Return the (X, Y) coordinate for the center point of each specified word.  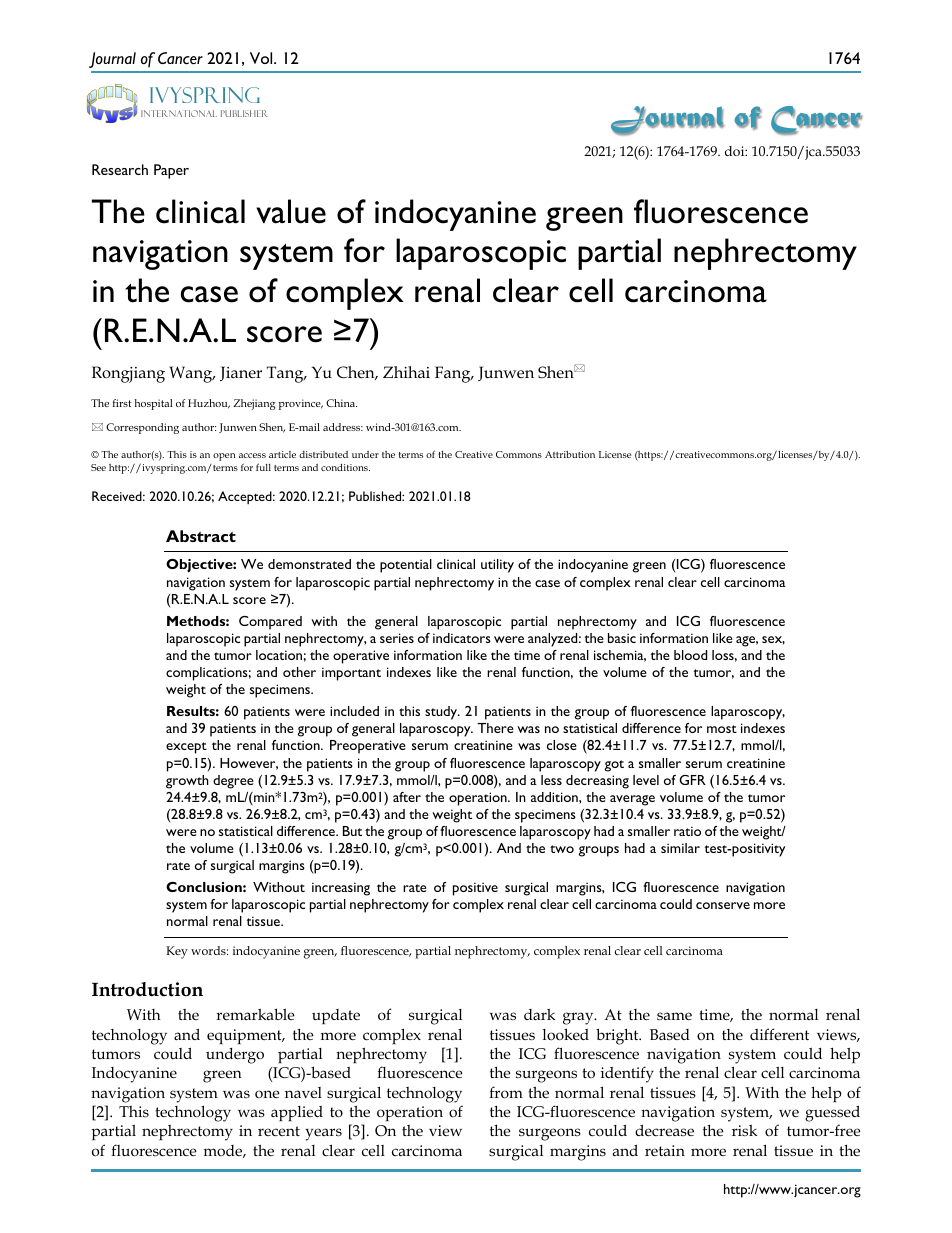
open (224, 457)
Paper (171, 171)
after (407, 797)
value (291, 211)
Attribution (570, 454)
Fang (454, 374)
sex (773, 640)
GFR (692, 780)
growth (187, 782)
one (267, 1094)
